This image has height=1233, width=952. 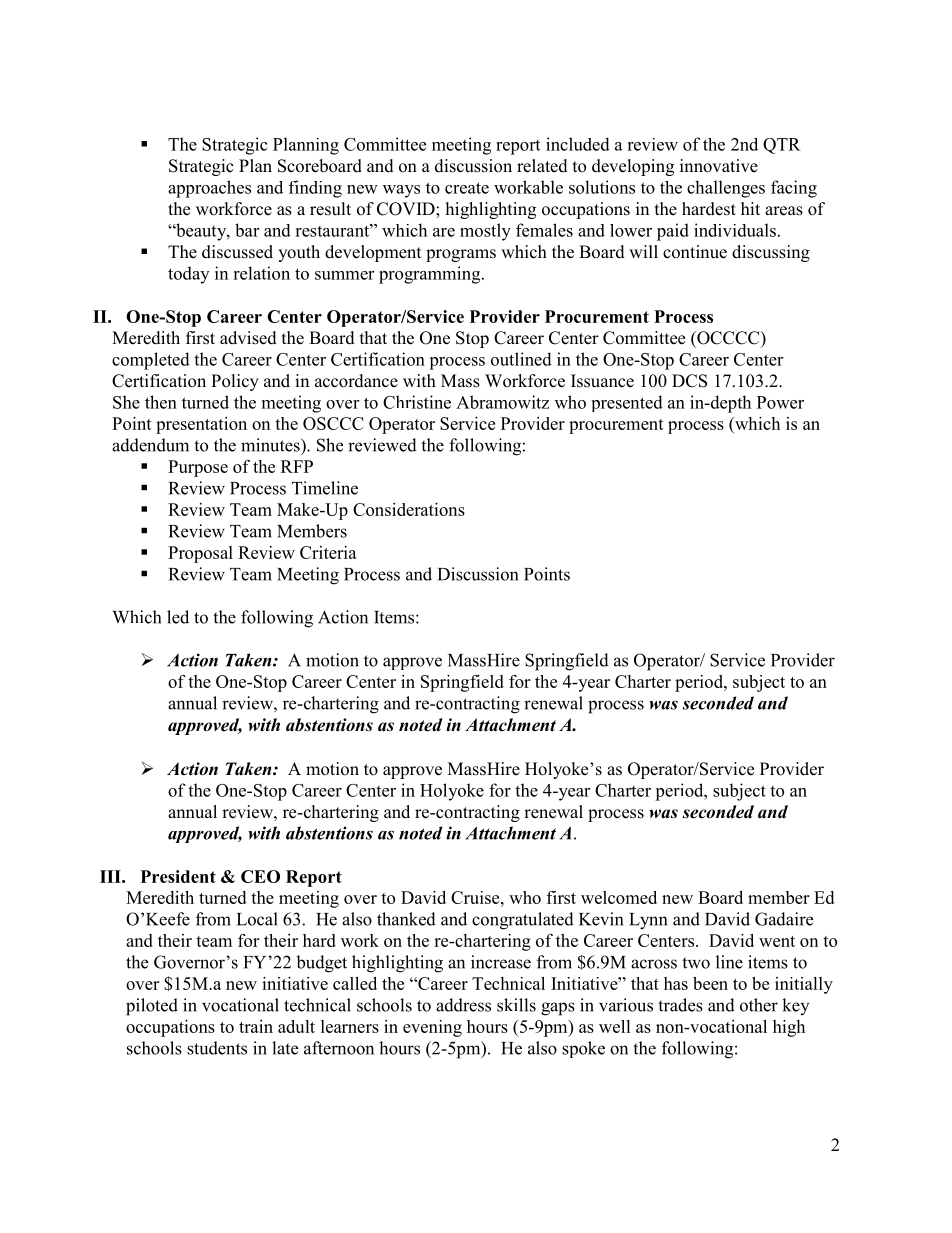 I want to click on Considerations, so click(x=409, y=509).
